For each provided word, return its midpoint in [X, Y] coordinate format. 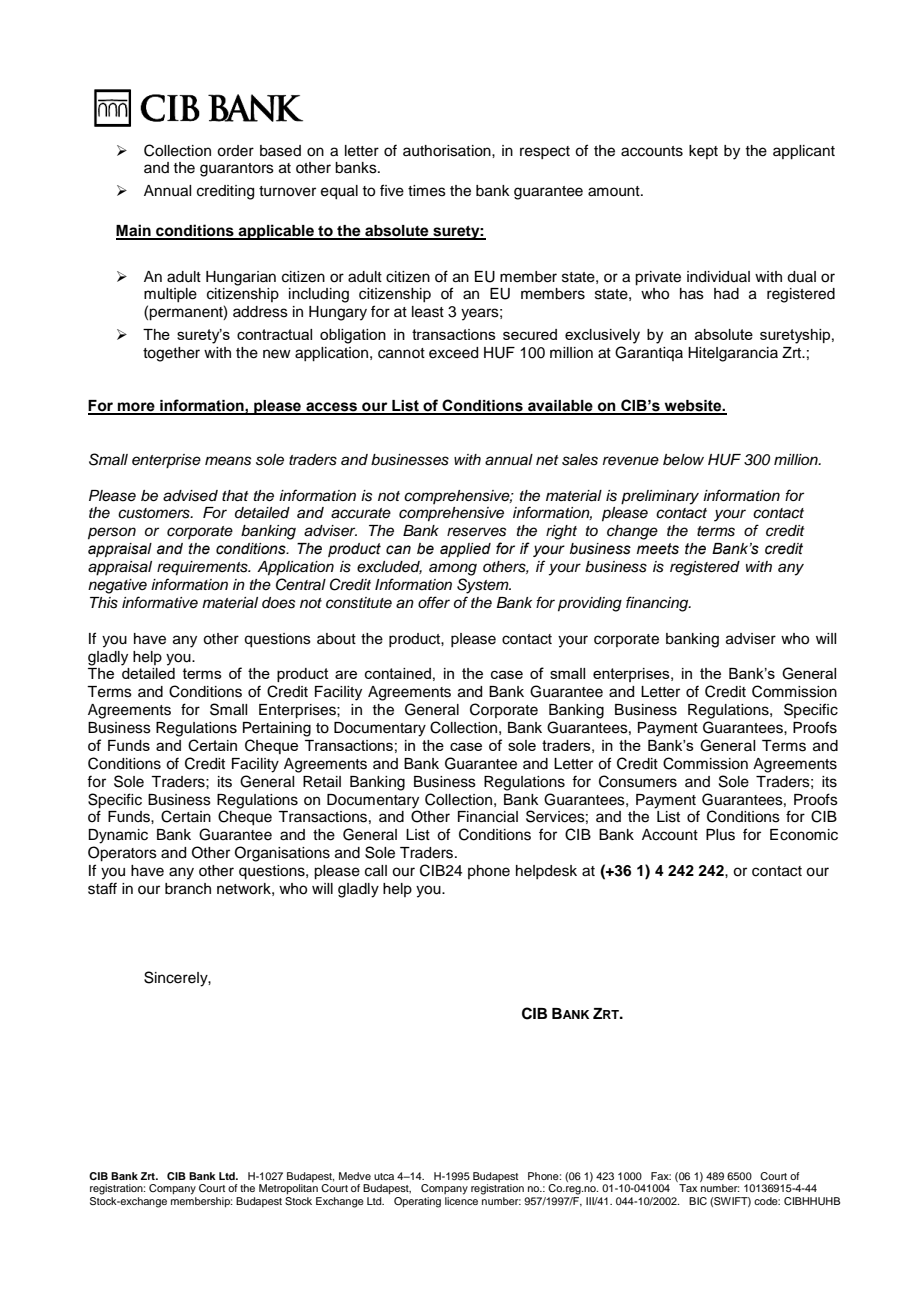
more [136, 408]
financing [658, 604]
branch [188, 889]
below [683, 459]
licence [461, 1199]
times [427, 191]
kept [703, 152]
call [376, 871]
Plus [720, 835]
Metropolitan [288, 1189]
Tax [688, 1188]
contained [398, 673]
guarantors [237, 170]
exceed [453, 353]
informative [160, 602]
